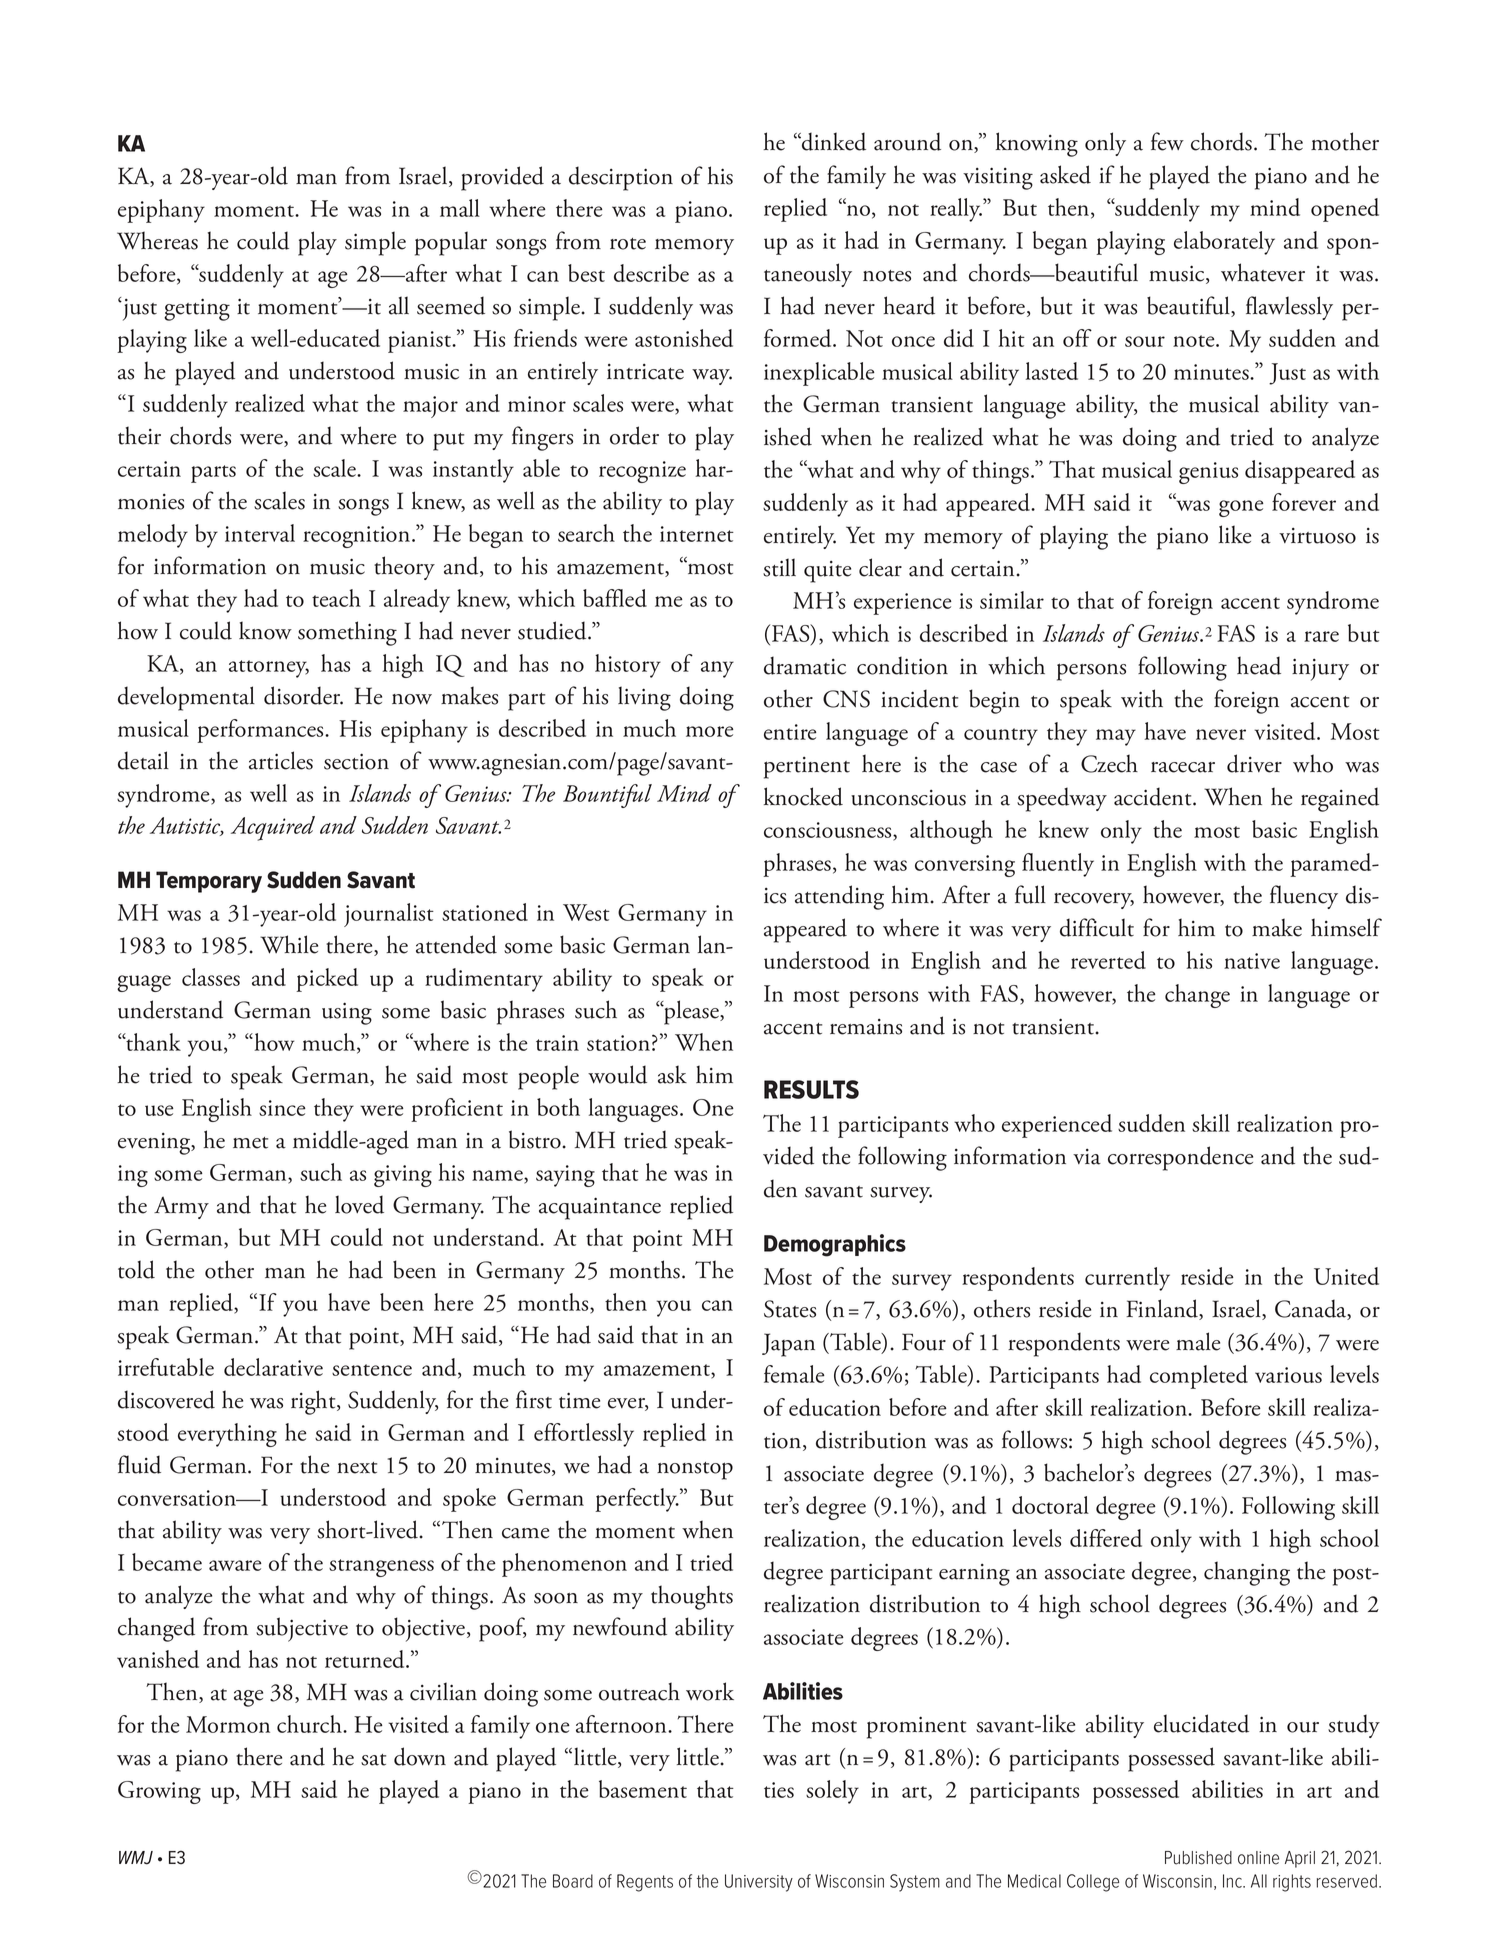 The width and height of the page is (1497, 1937). Describe the element at coordinates (159, 1792) in the page. I see `Growing` at that location.
